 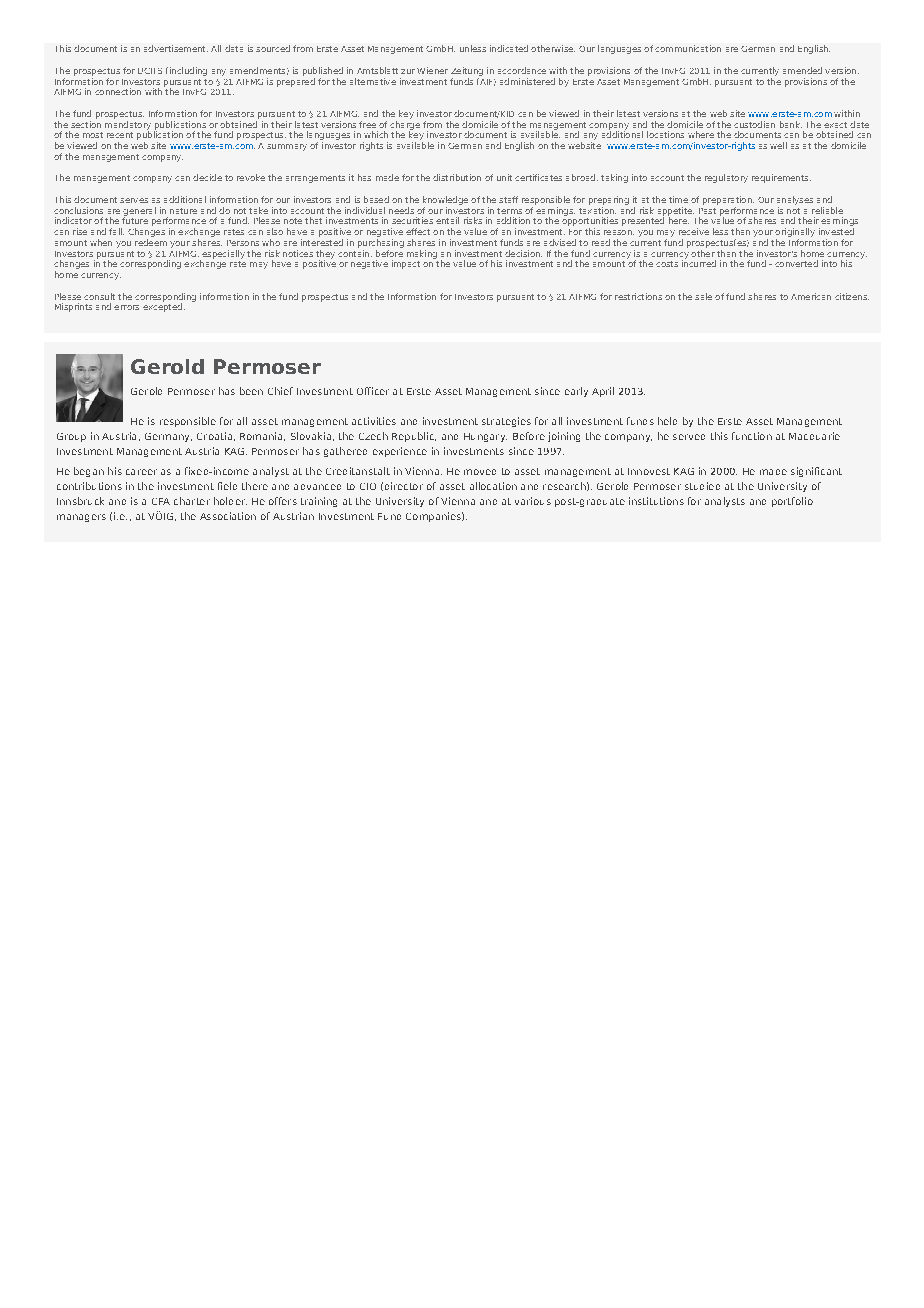 I want to click on CFA, so click(x=161, y=501).
